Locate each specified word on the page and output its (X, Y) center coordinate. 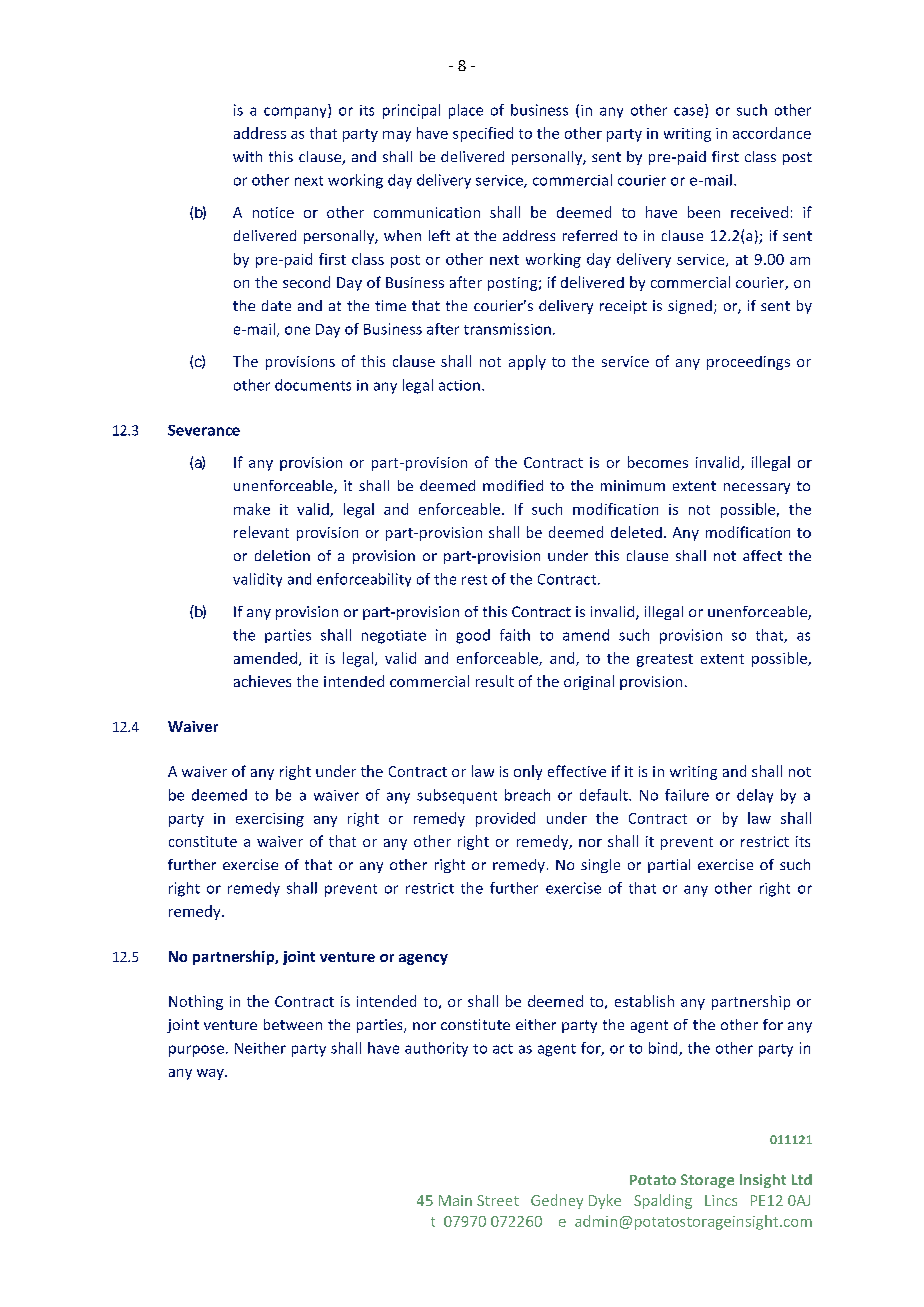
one (297, 330)
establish (644, 1001)
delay (755, 796)
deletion (282, 555)
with (247, 156)
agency (423, 959)
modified (513, 485)
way (211, 1074)
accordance (772, 133)
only (528, 772)
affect (762, 555)
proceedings (748, 363)
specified (483, 134)
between (293, 1024)
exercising (270, 820)
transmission (507, 329)
